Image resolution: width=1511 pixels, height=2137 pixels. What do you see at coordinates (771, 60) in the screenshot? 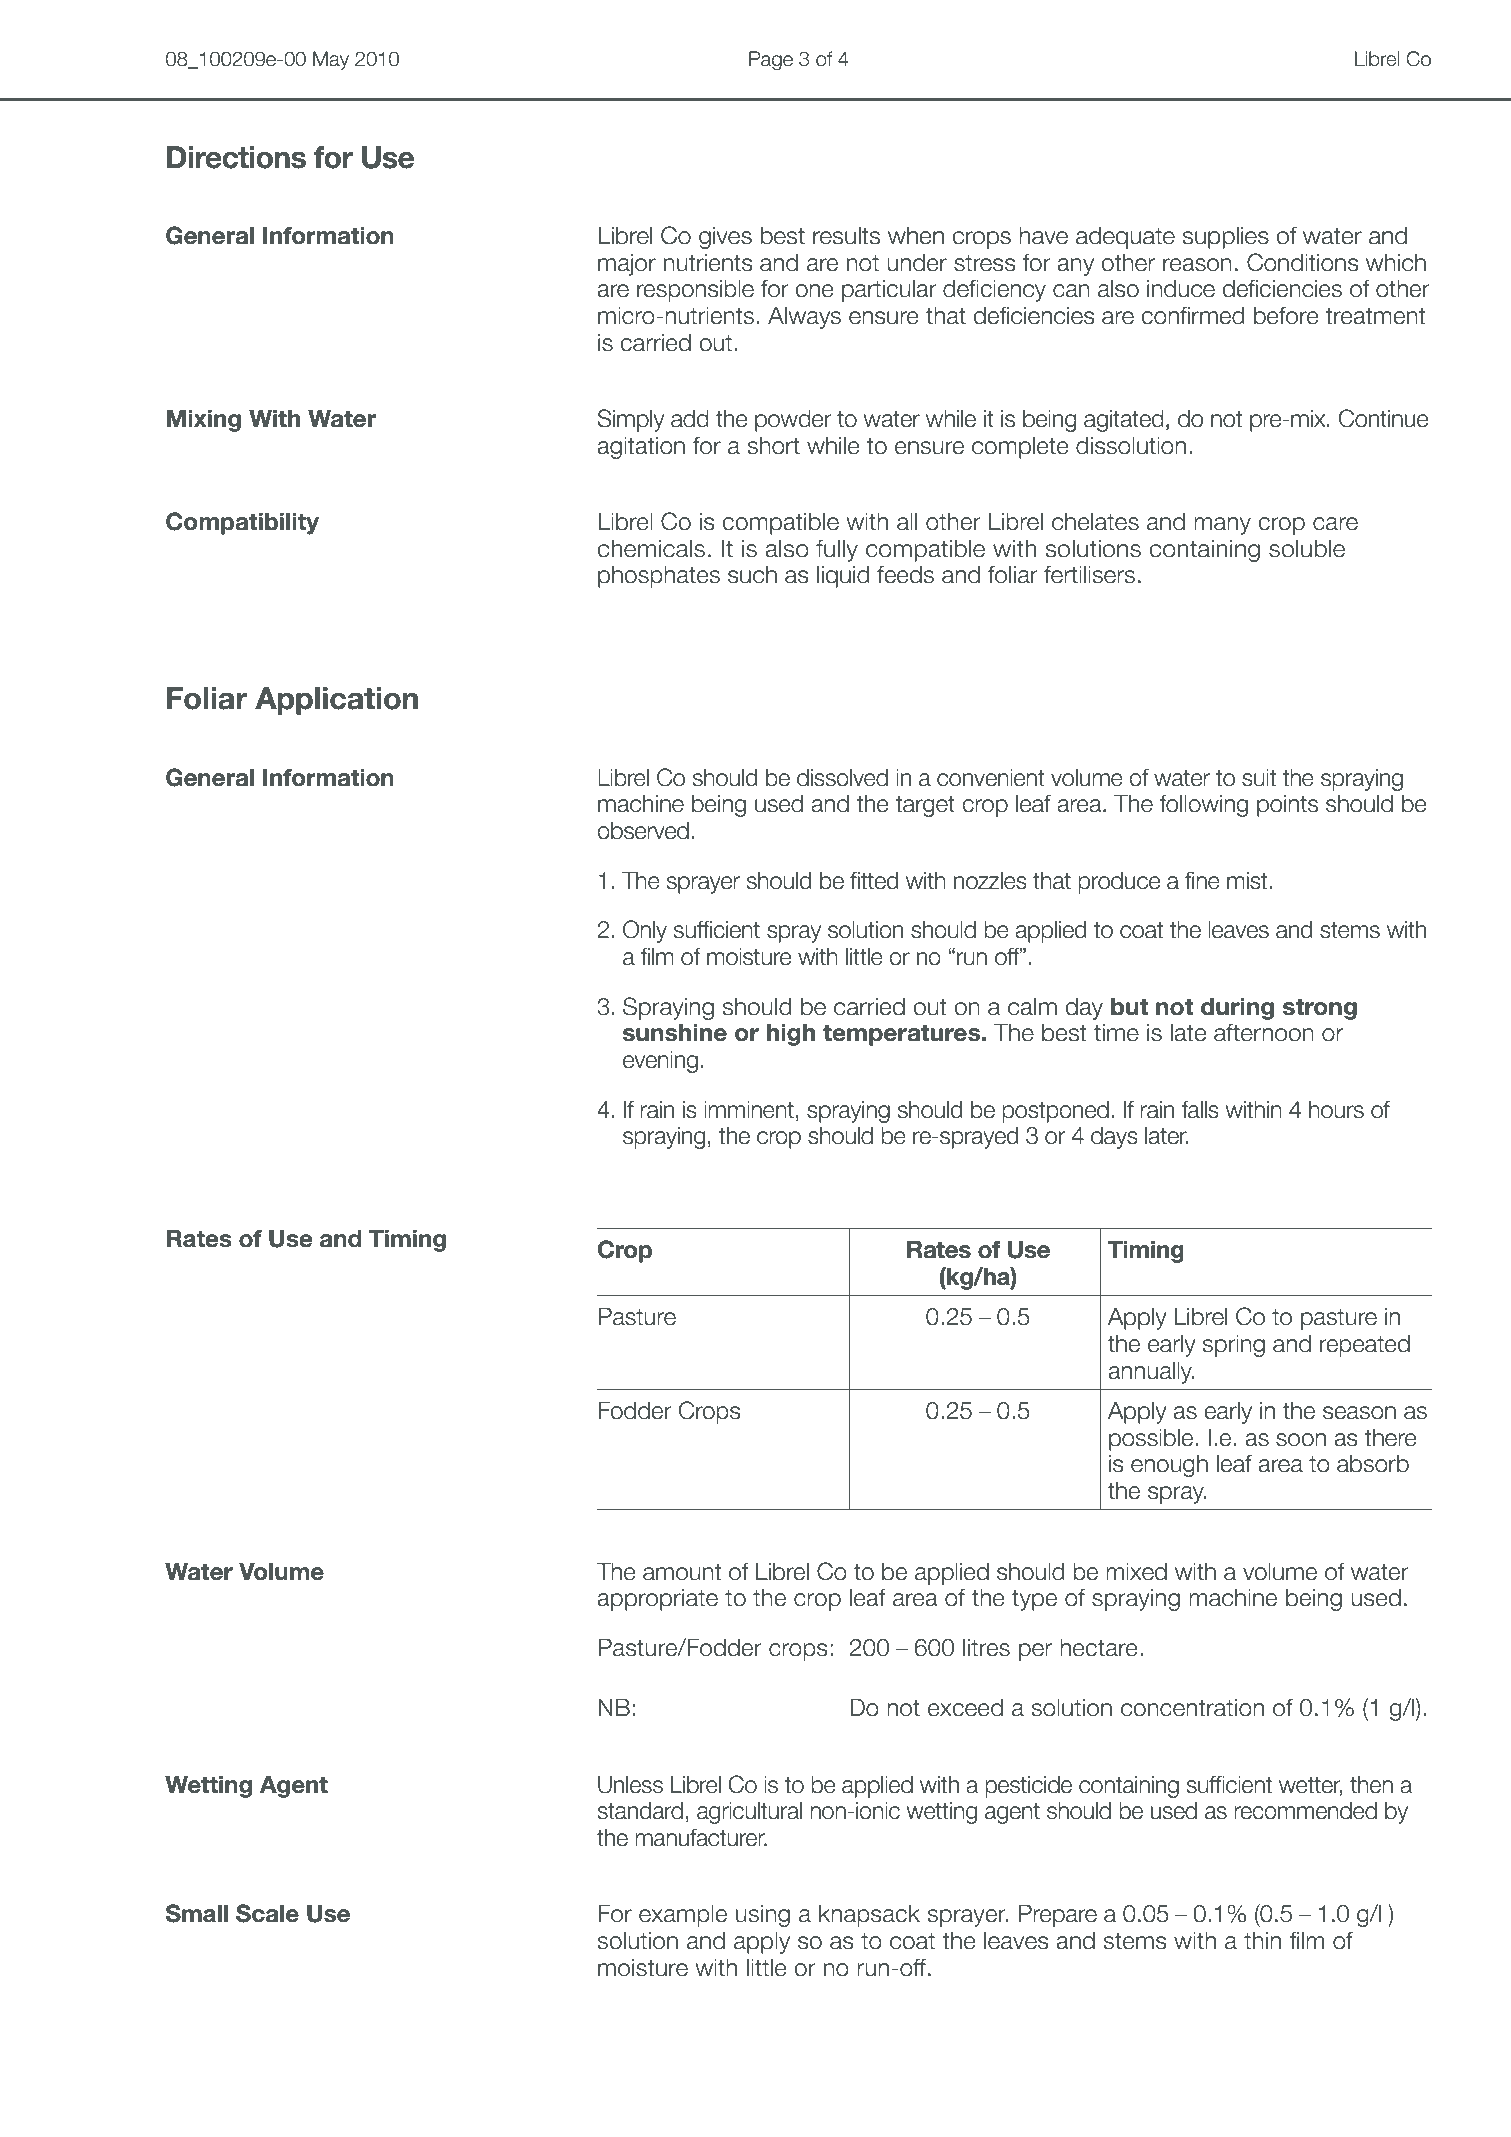
I see `Page` at bounding box center [771, 60].
